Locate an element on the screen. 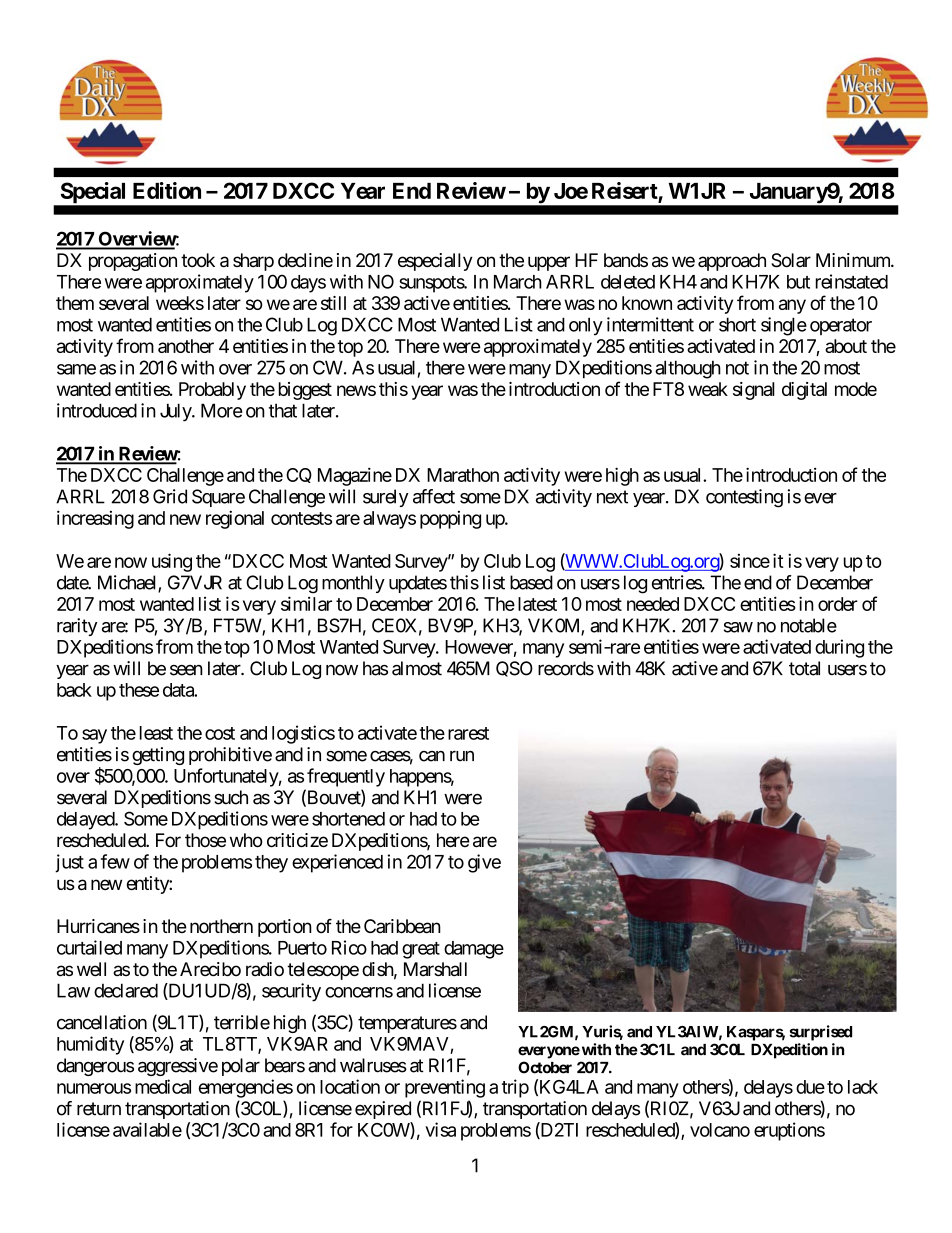 The width and height of the screenshot is (952, 1233). propagation is located at coordinates (133, 262).
